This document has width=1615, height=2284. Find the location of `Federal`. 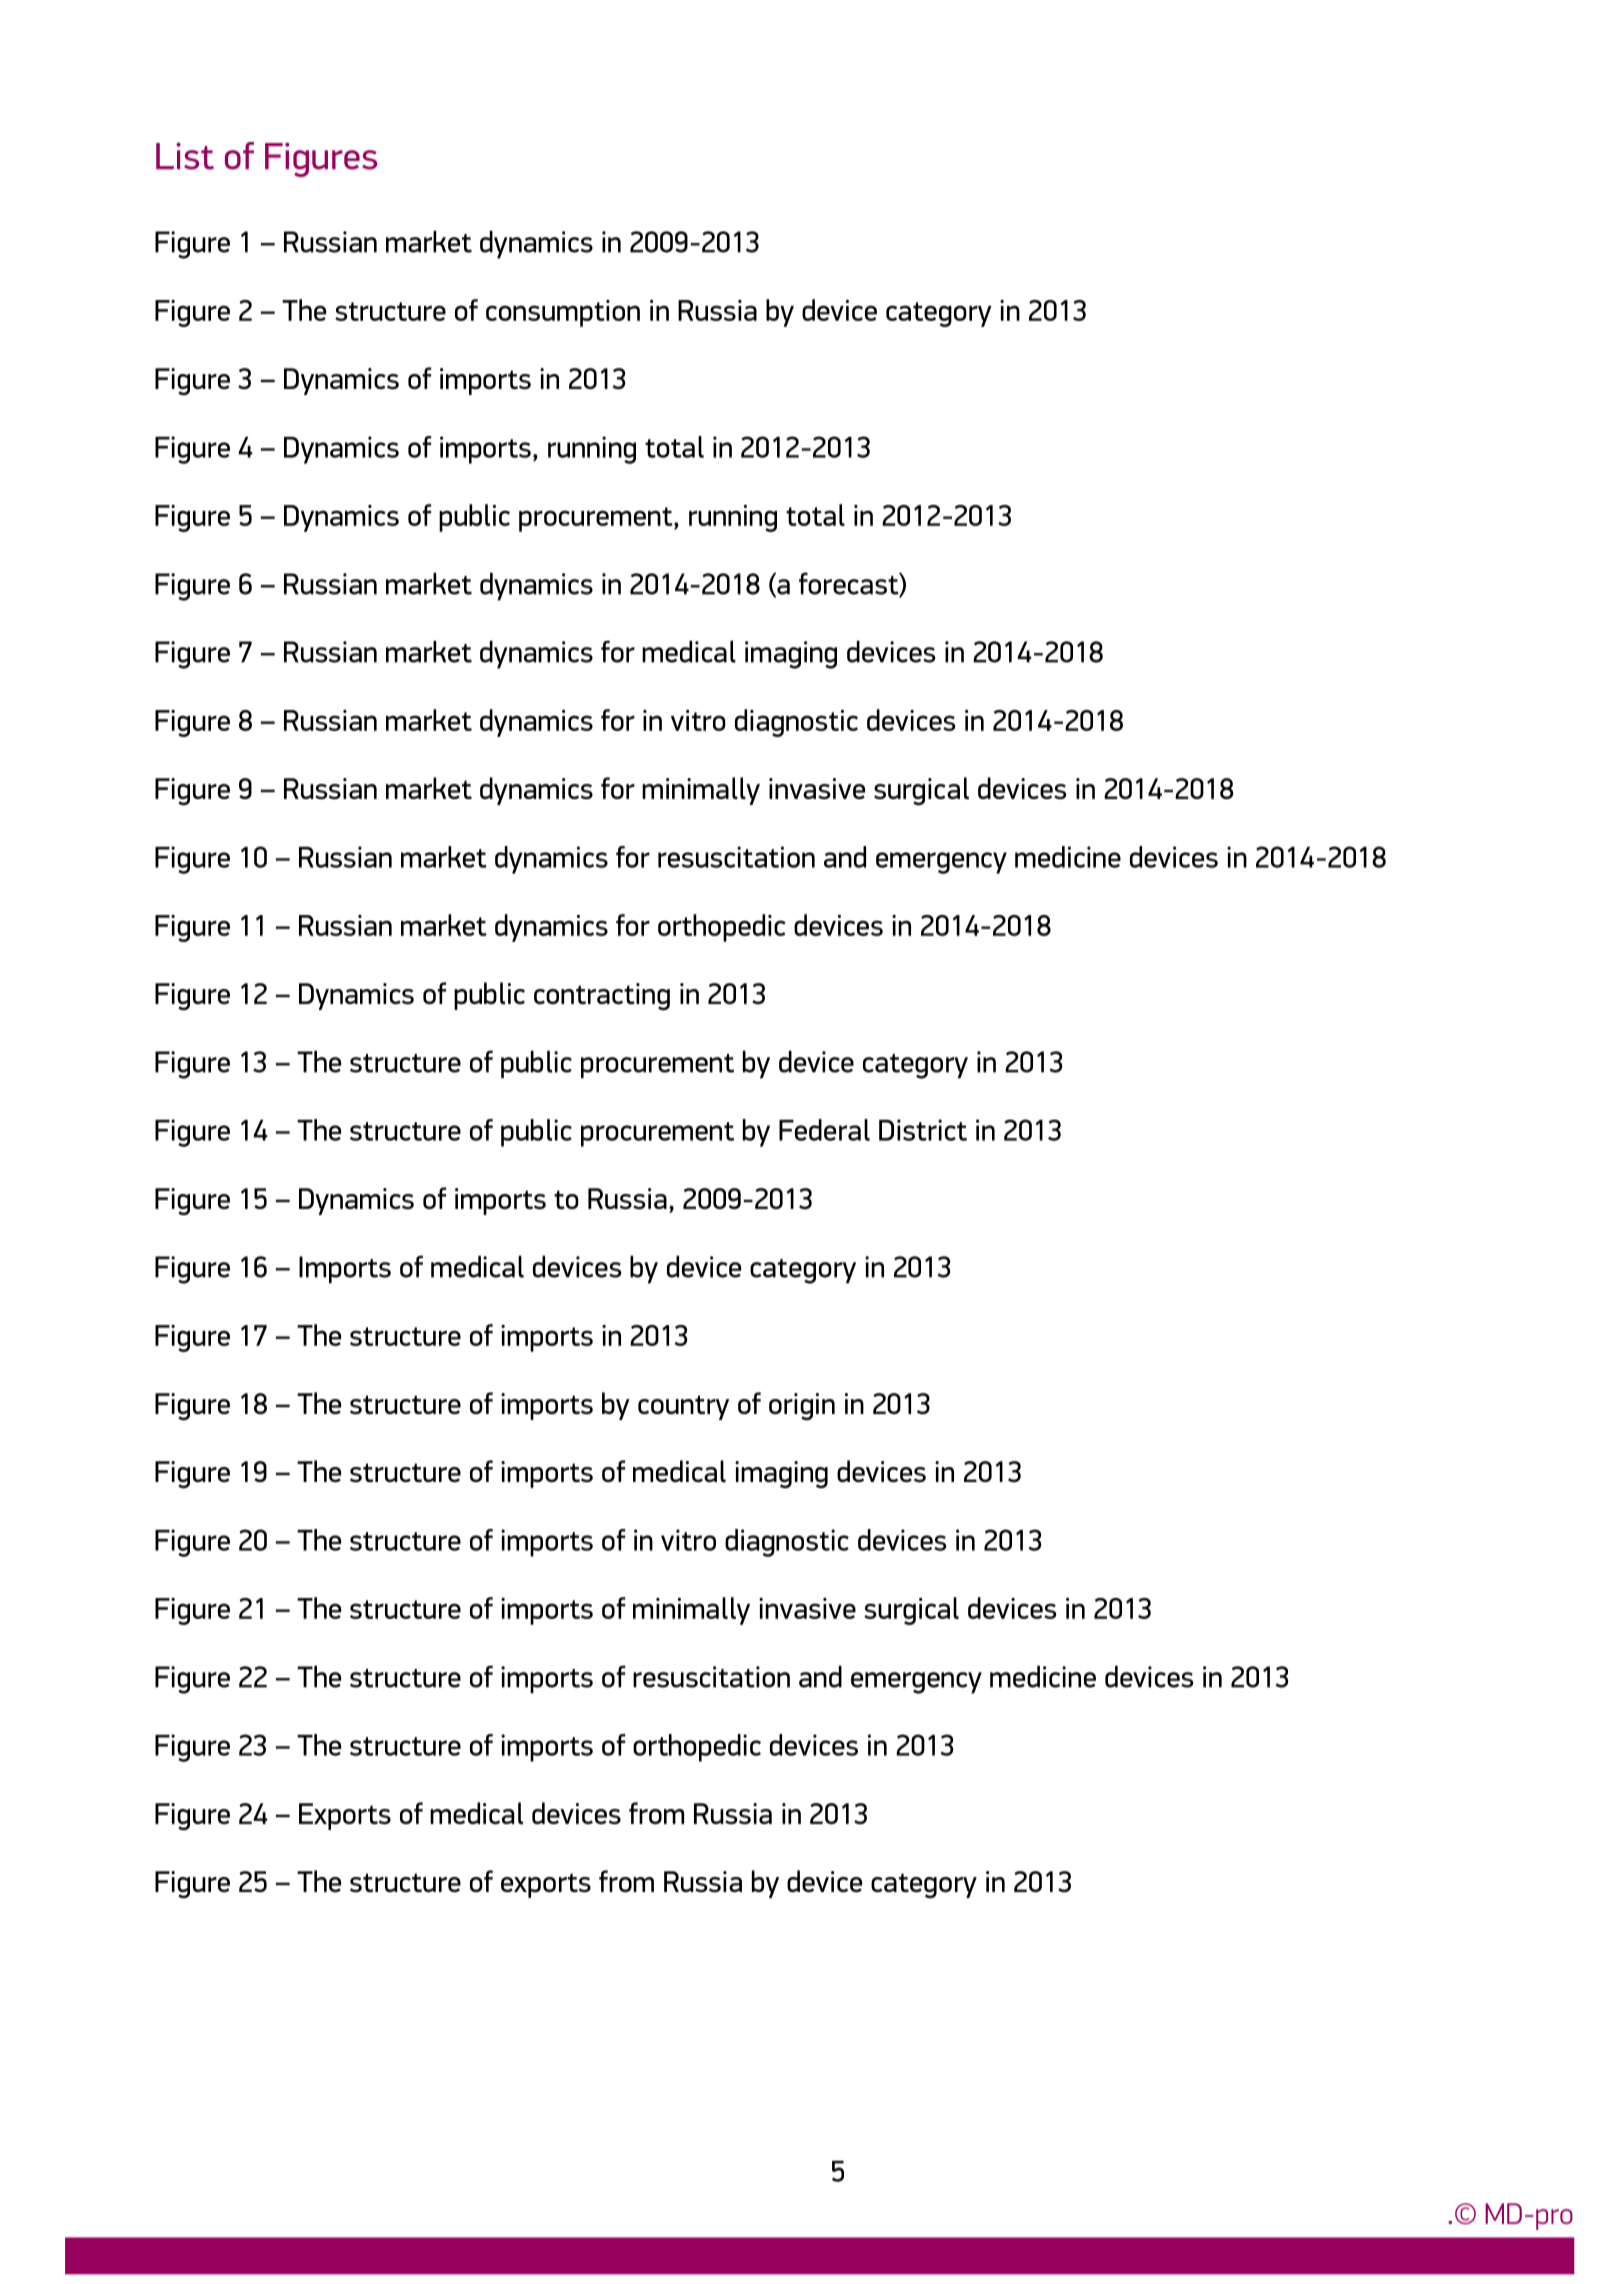

Federal is located at coordinates (824, 1130).
